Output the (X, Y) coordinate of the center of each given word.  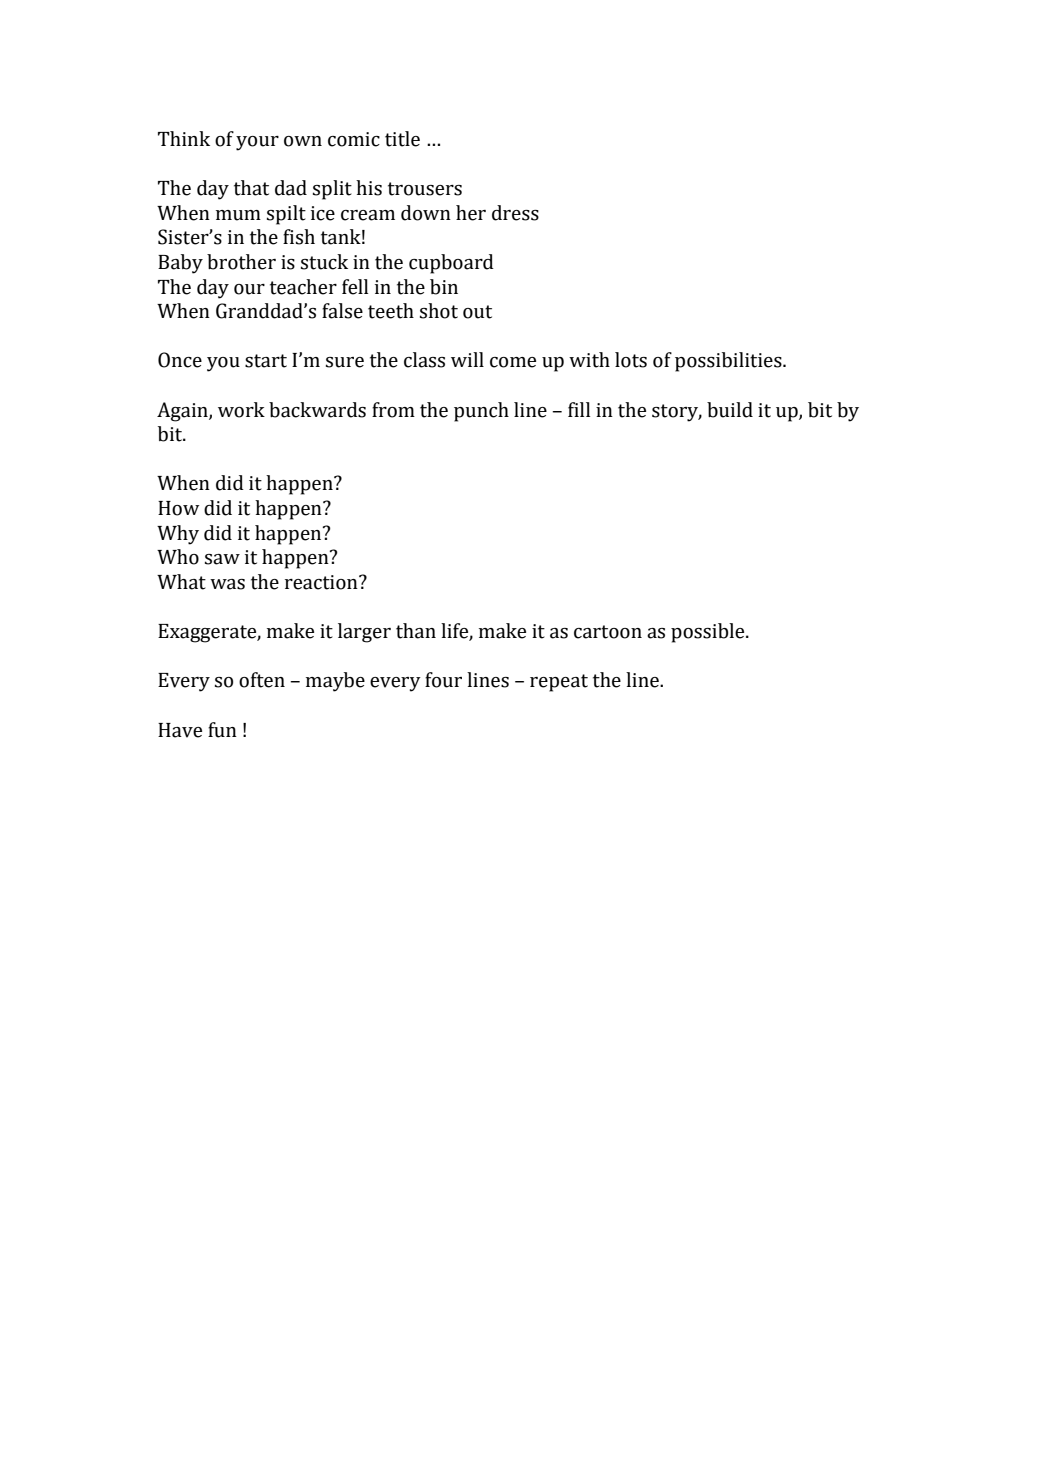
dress (515, 213)
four (443, 680)
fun (222, 730)
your (257, 143)
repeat (559, 683)
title (402, 139)
